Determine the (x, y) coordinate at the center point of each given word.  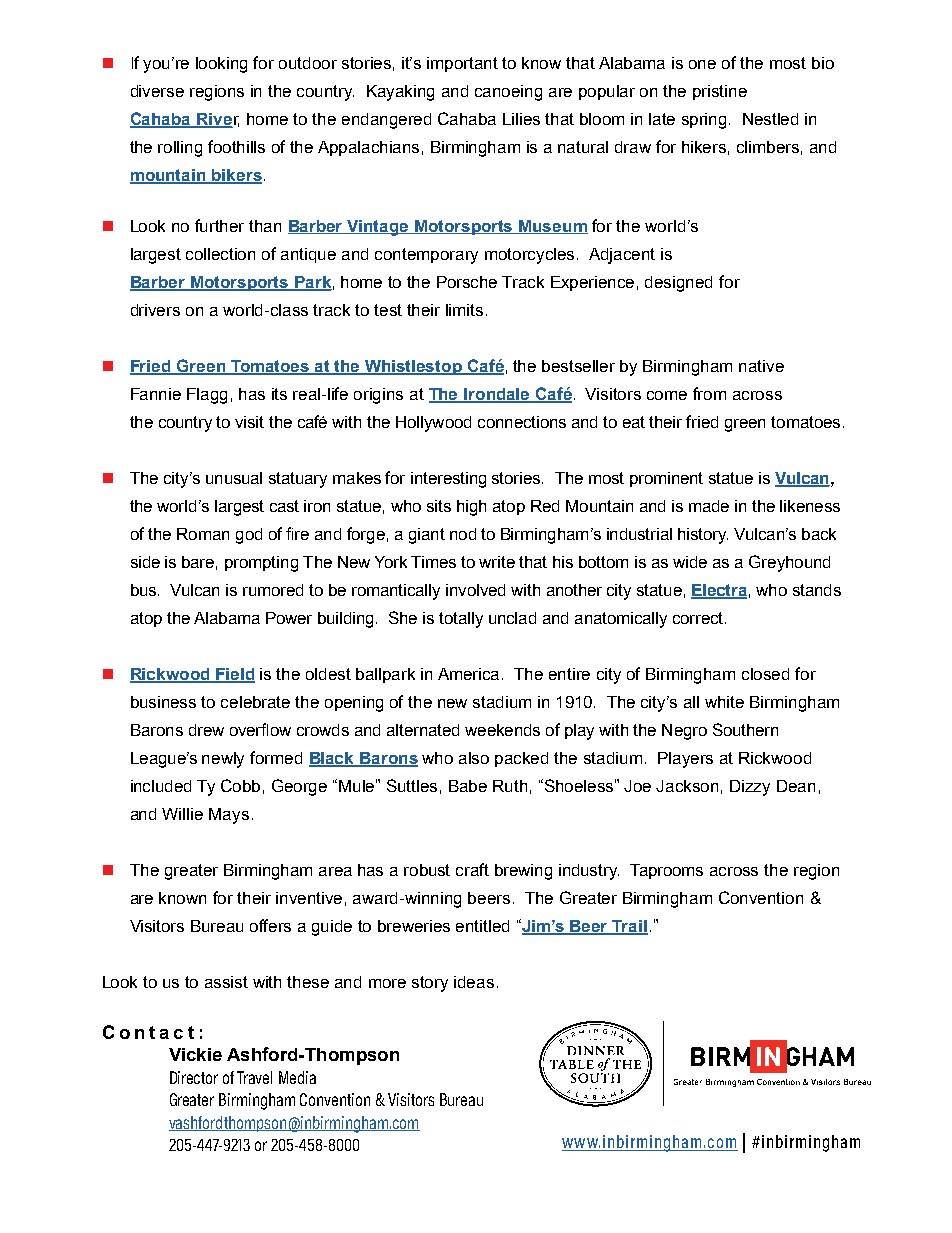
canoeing (508, 93)
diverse (157, 91)
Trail (629, 927)
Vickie (195, 1054)
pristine (720, 92)
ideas (474, 982)
